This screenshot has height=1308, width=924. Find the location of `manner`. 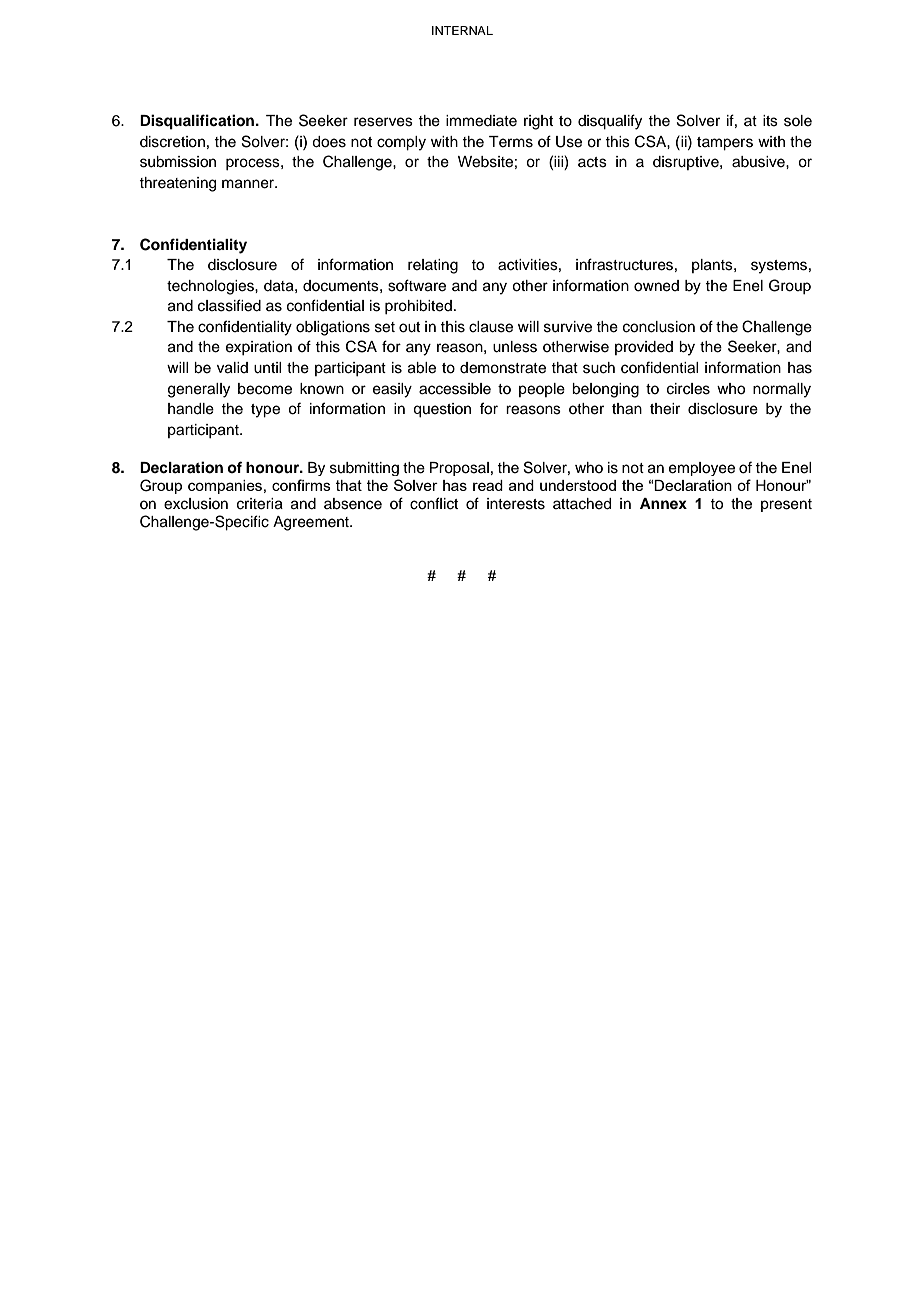

manner is located at coordinates (249, 184).
